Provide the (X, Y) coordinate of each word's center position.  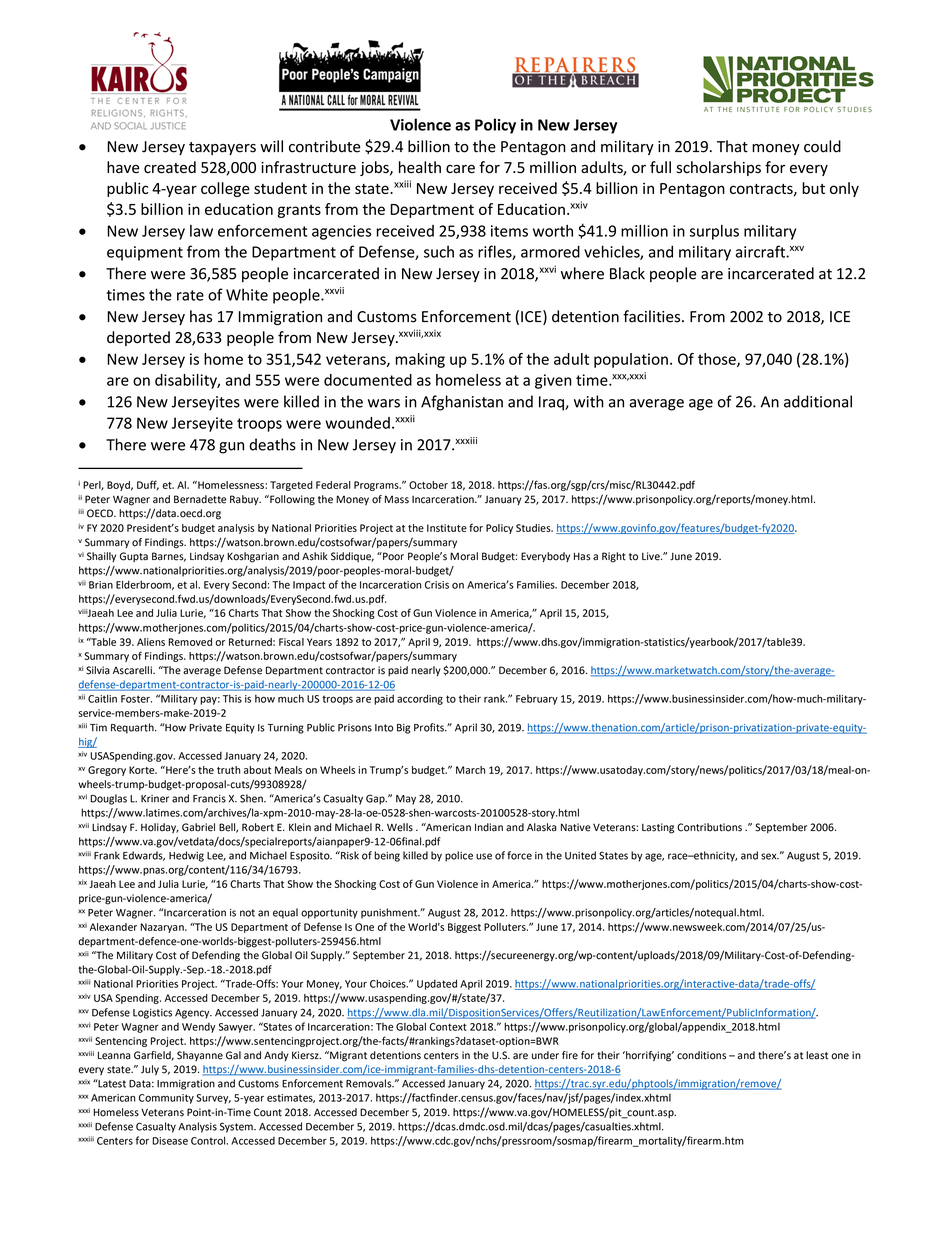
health (420, 167)
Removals (370, 1083)
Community (166, 1099)
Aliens (151, 642)
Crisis (437, 585)
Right (614, 557)
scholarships (719, 168)
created (170, 167)
